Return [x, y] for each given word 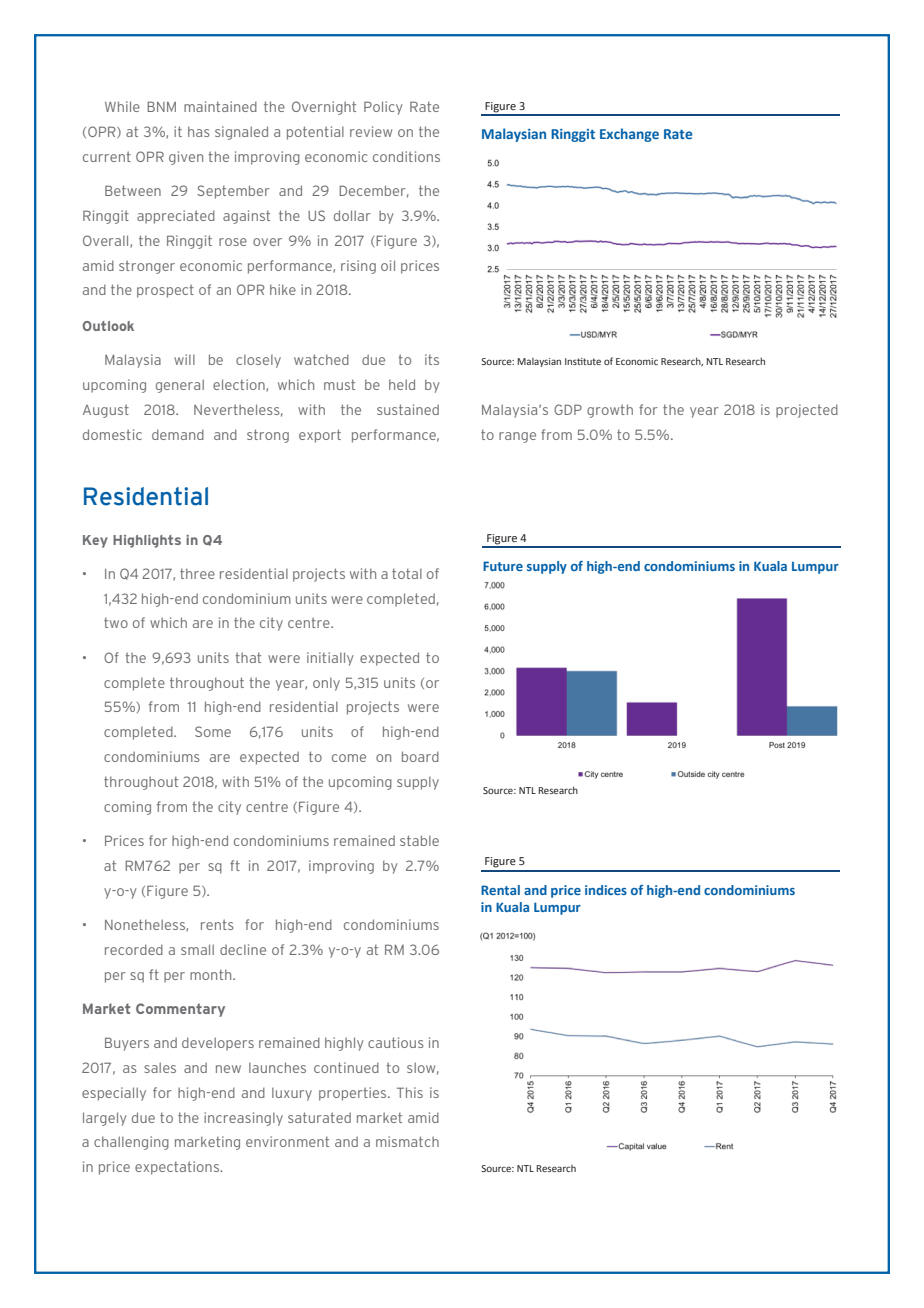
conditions [406, 156]
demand [178, 435]
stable [419, 840]
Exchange [629, 135]
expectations [178, 1168]
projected [807, 411]
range [517, 437]
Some [213, 731]
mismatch [407, 1141]
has [198, 132]
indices [606, 890]
